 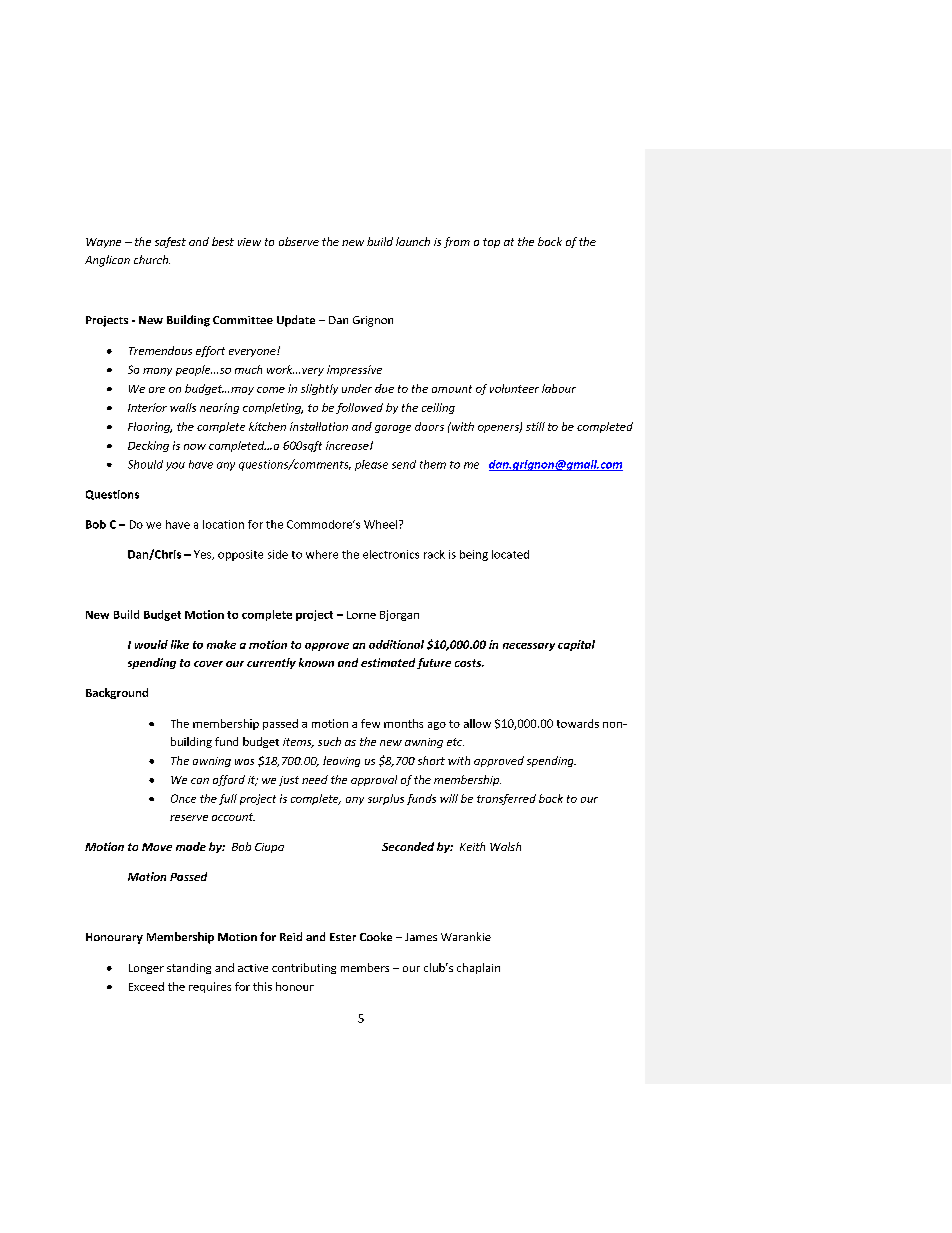 What do you see at coordinates (361, 615) in the document?
I see `Lorne` at bounding box center [361, 615].
